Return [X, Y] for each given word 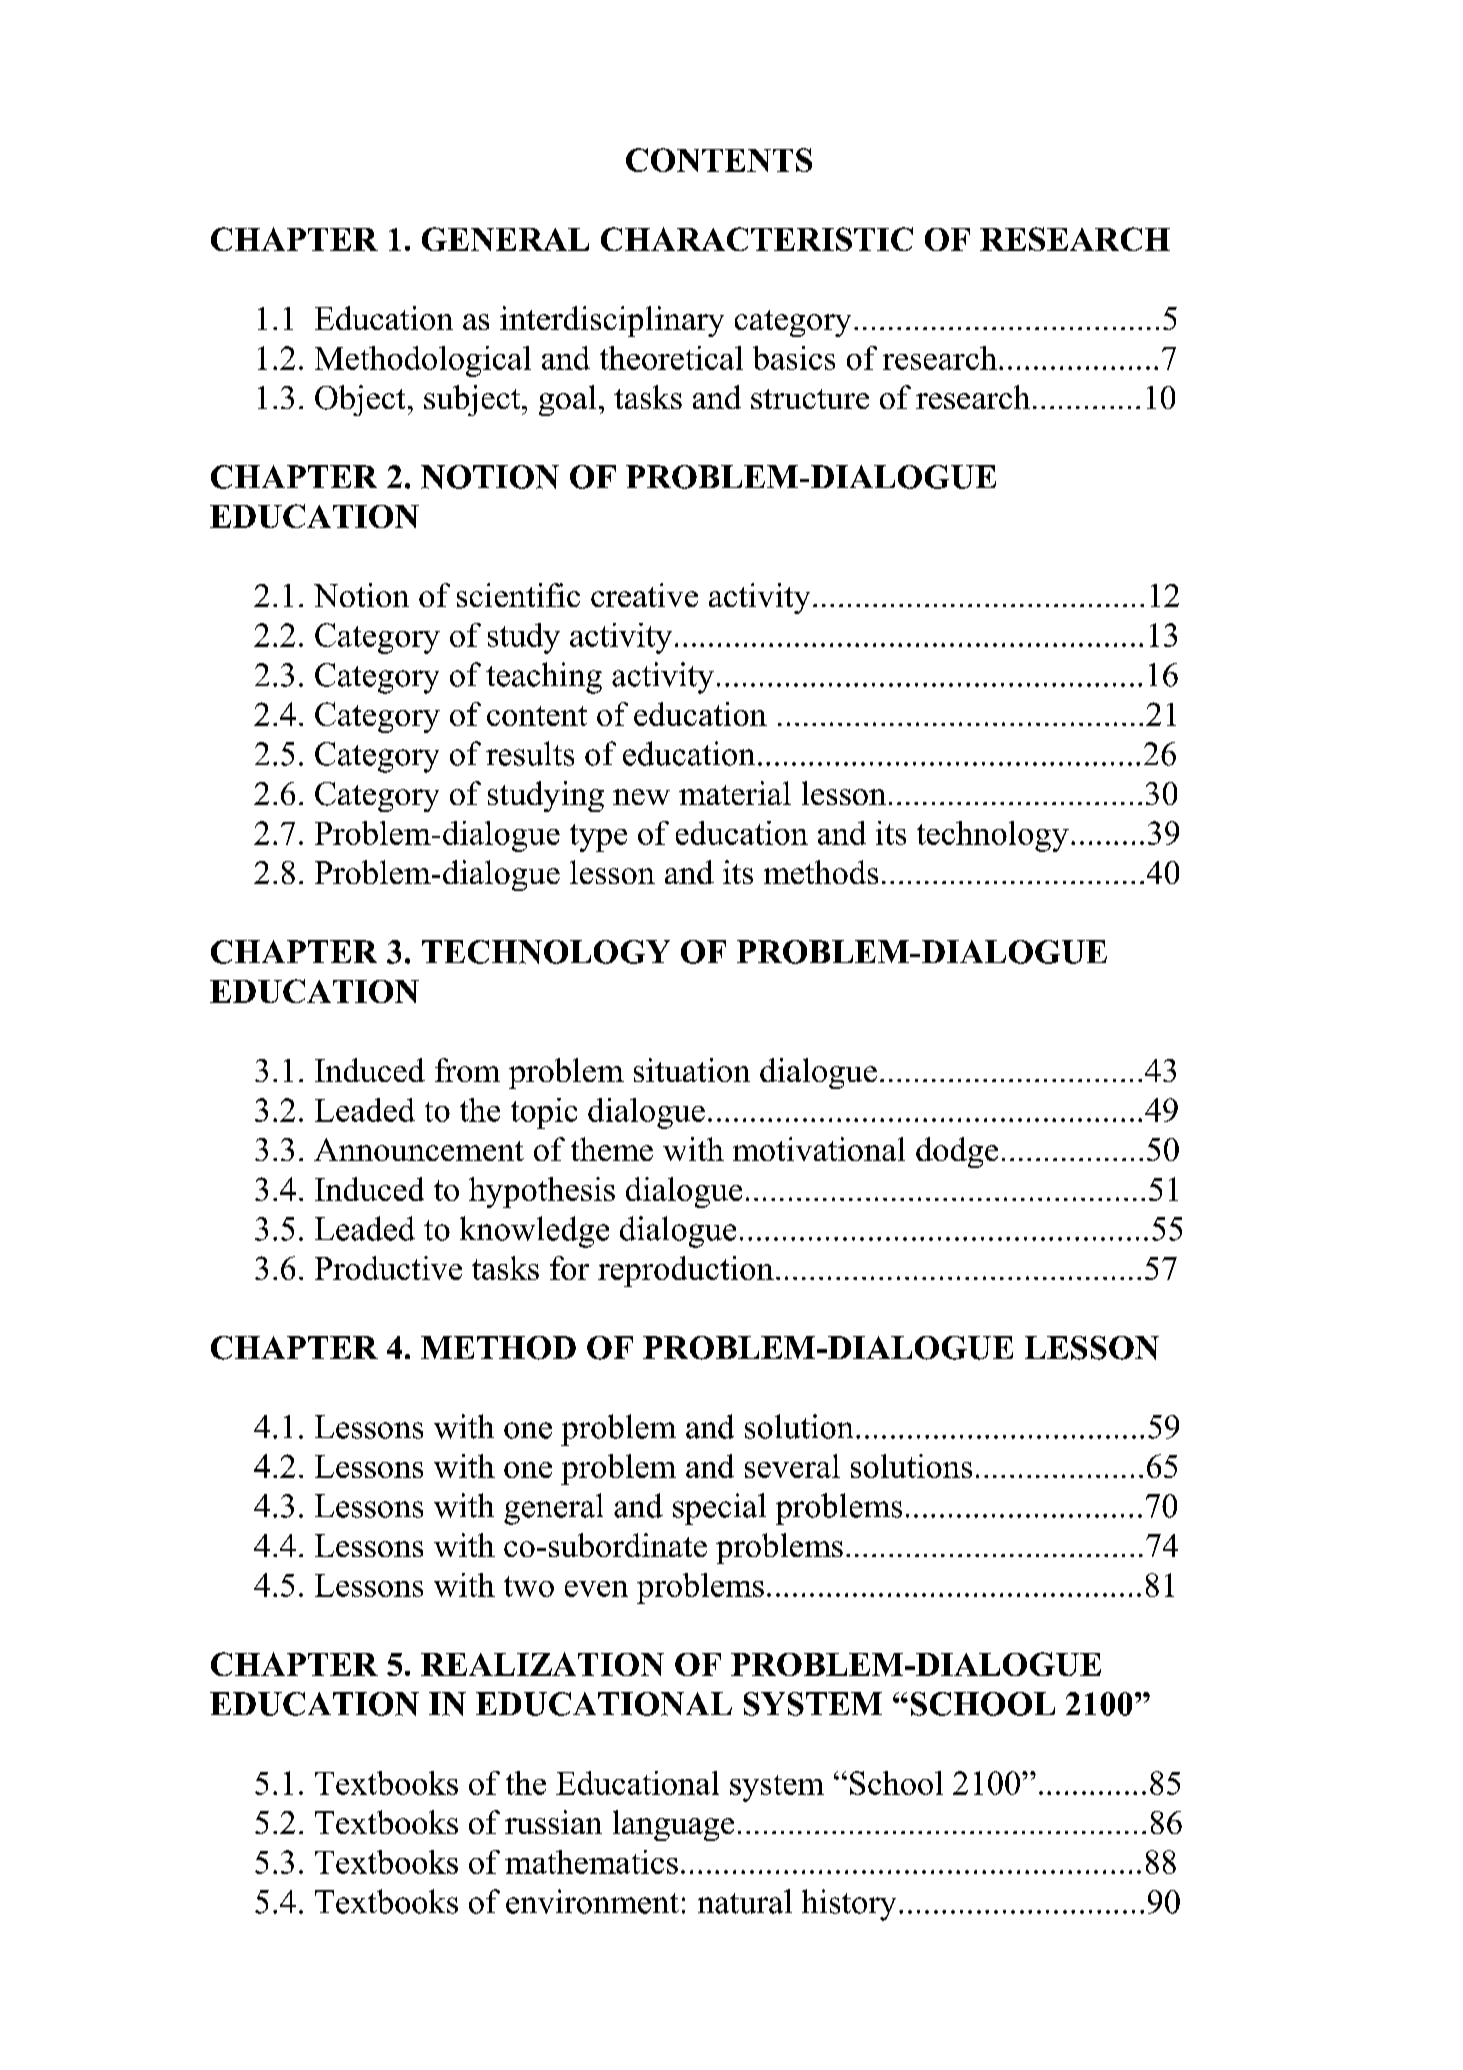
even [596, 1589]
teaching [544, 678]
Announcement [419, 1149]
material [735, 793]
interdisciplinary [612, 321]
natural [745, 1901]
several [792, 1466]
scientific [518, 595]
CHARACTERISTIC [757, 239]
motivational [819, 1149]
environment [592, 1901]
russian [553, 1822]
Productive [388, 1268]
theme [612, 1149]
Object [360, 400]
